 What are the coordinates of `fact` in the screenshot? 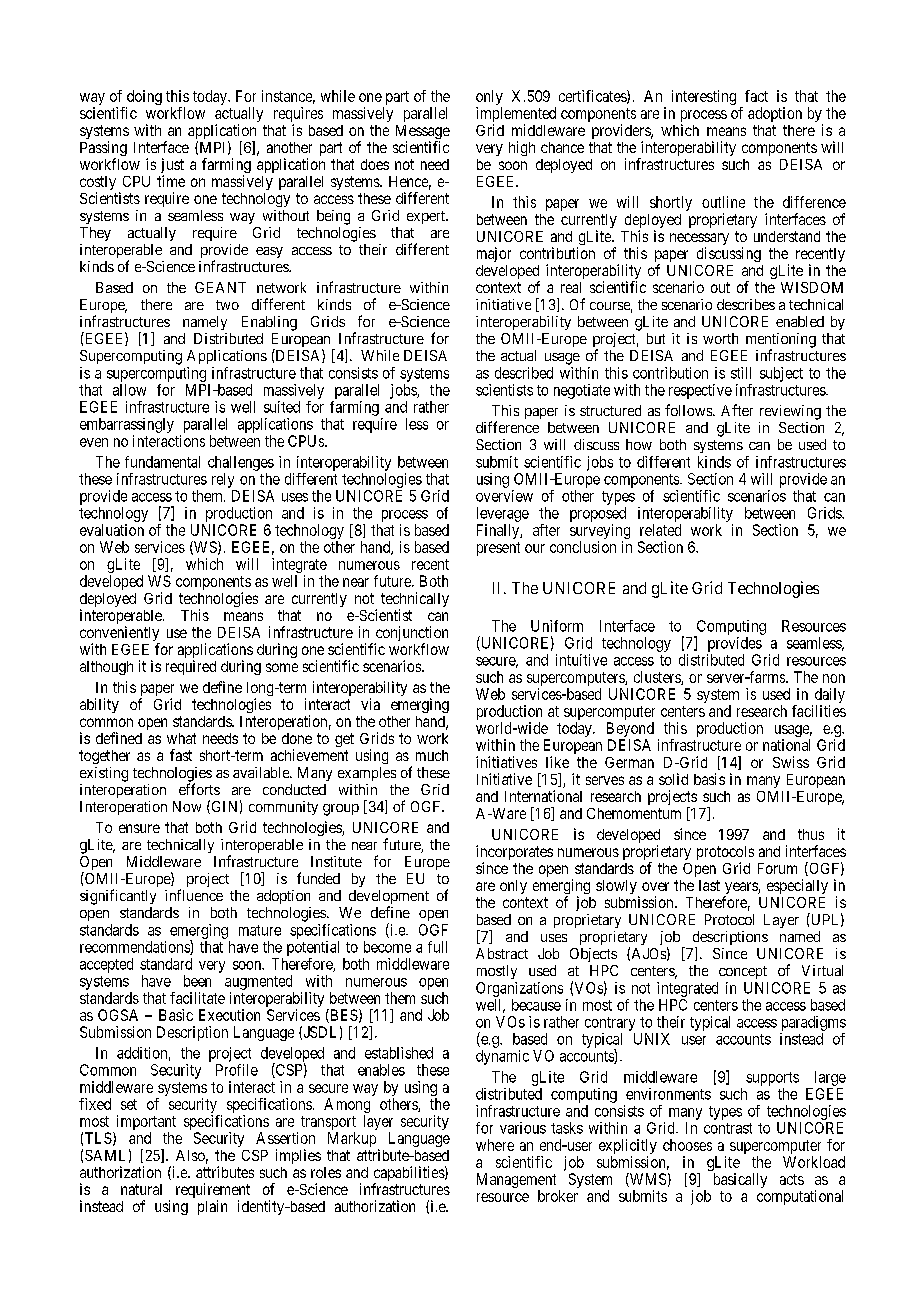 It's located at (756, 96).
